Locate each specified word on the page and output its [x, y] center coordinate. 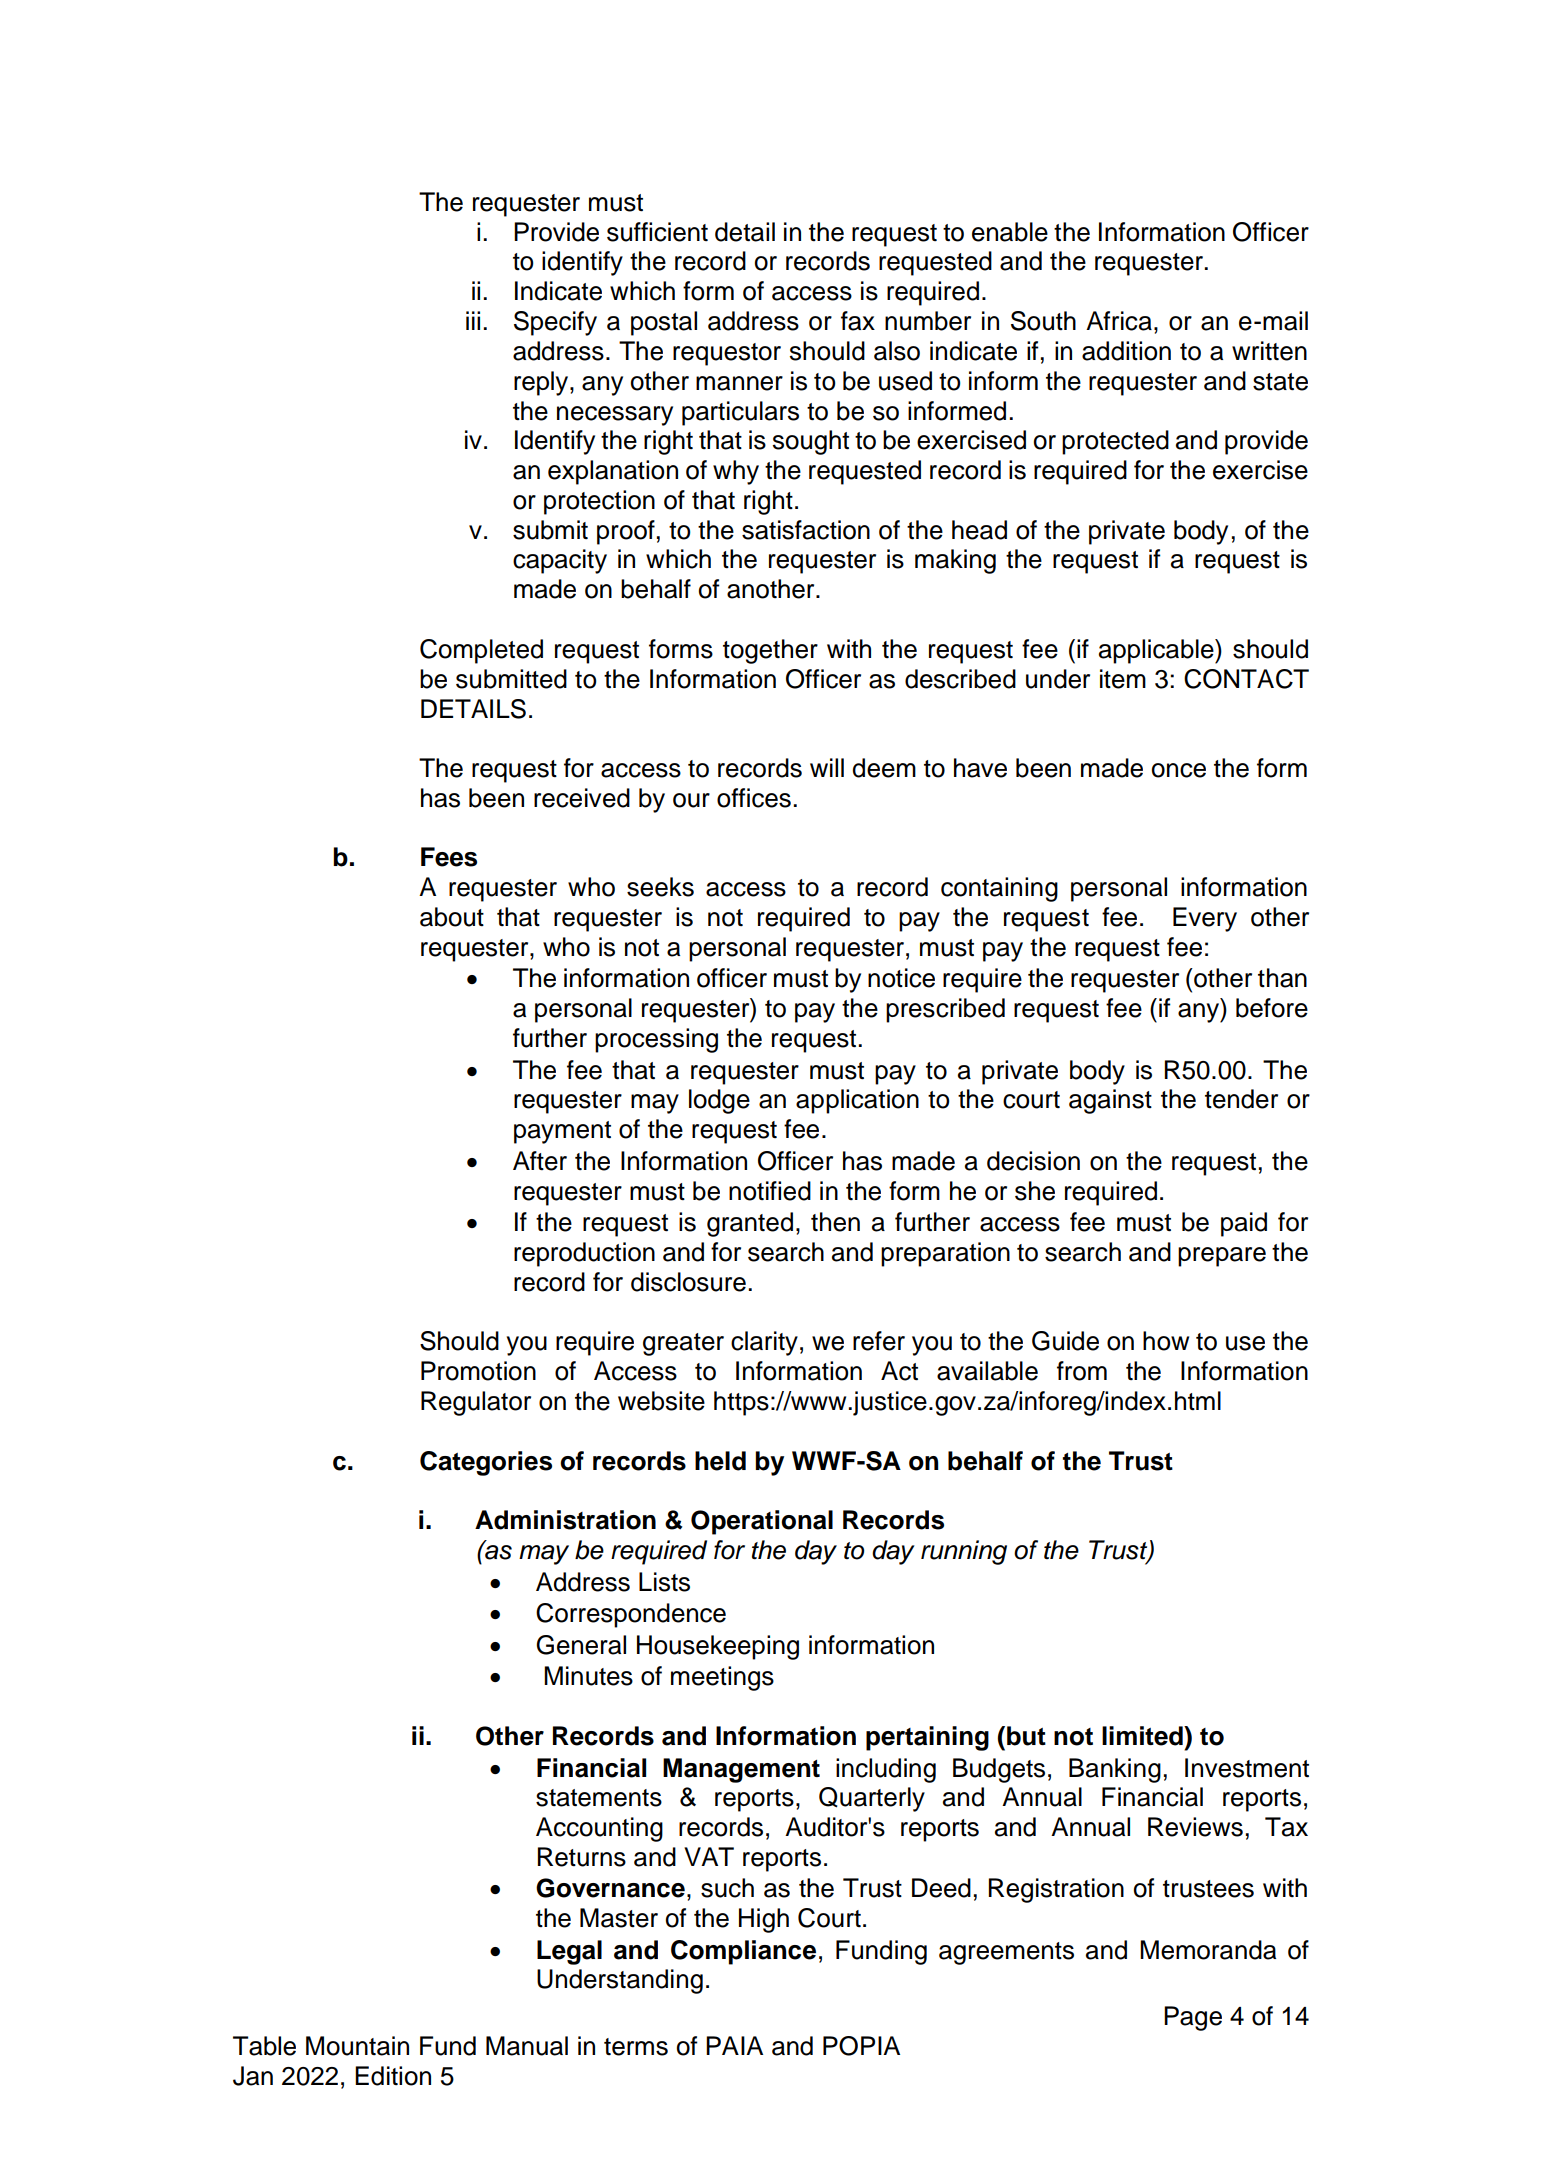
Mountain [357, 2046]
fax [858, 321]
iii [473, 320]
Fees [449, 857]
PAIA [734, 2045]
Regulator [476, 1403]
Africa [1119, 321]
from [1082, 1371]
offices [754, 798]
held [720, 1461]
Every [1205, 919]
